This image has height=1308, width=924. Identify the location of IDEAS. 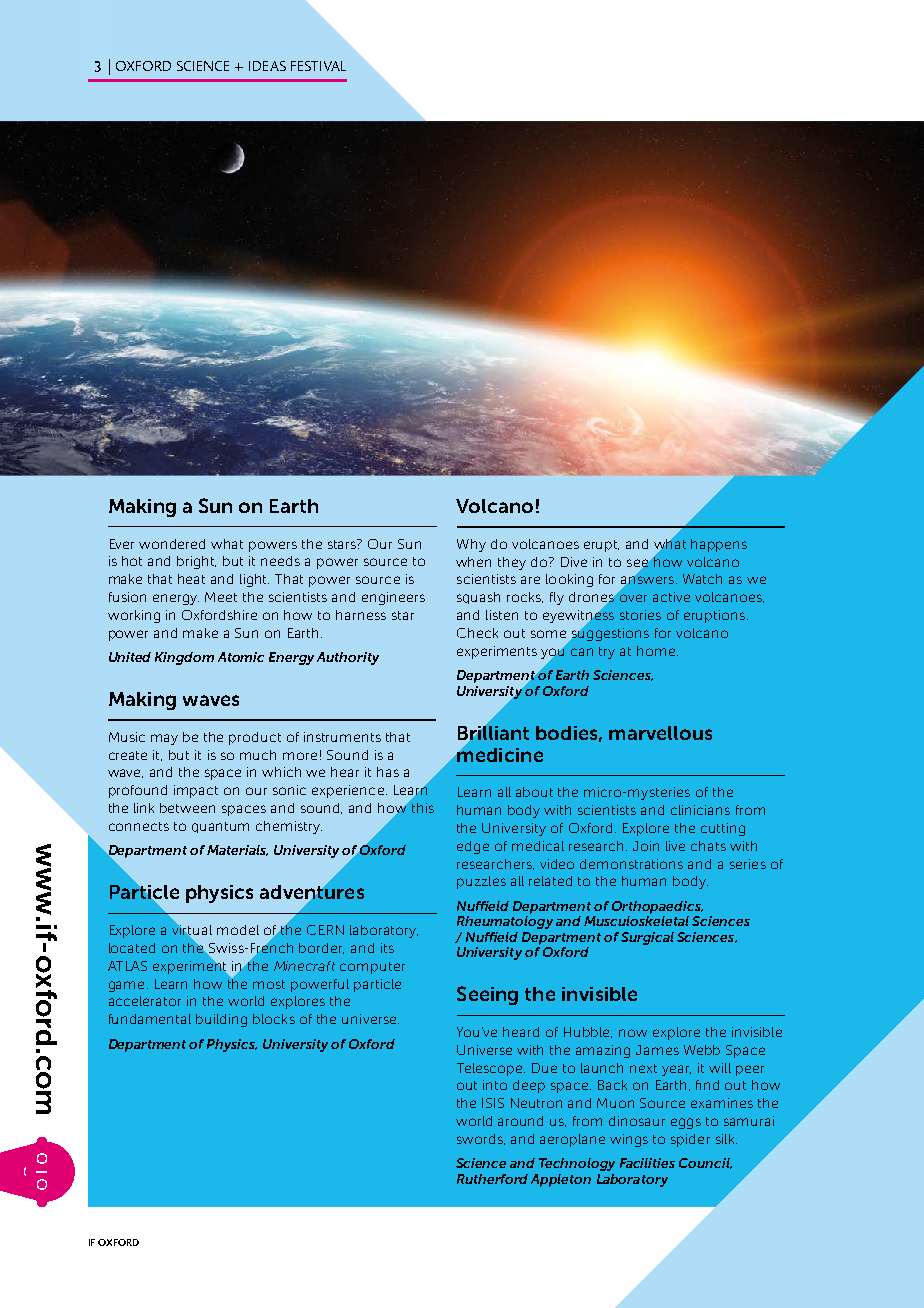
(267, 66).
